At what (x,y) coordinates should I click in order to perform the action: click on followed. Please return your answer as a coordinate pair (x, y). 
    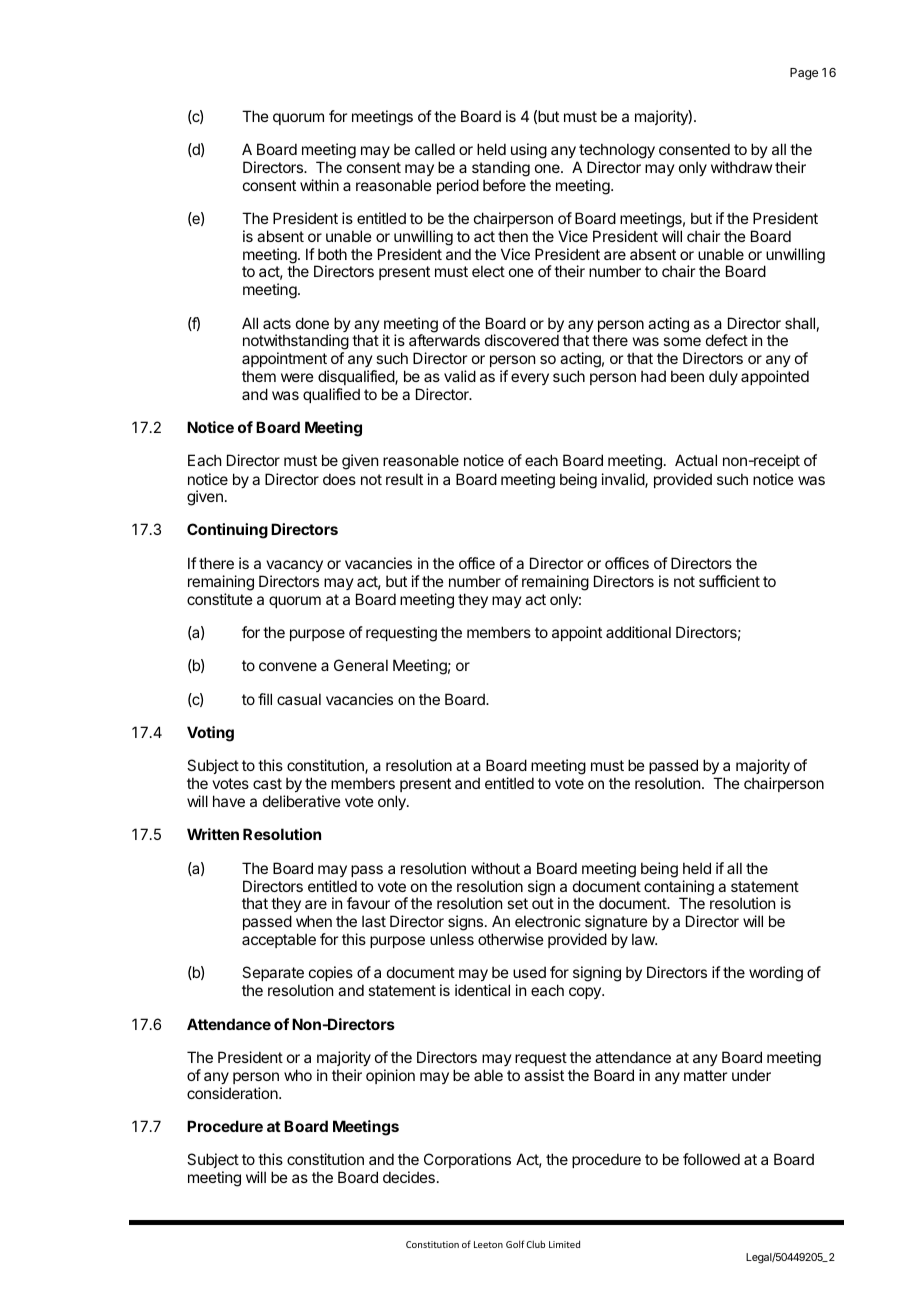
    Looking at the image, I should click on (711, 1159).
